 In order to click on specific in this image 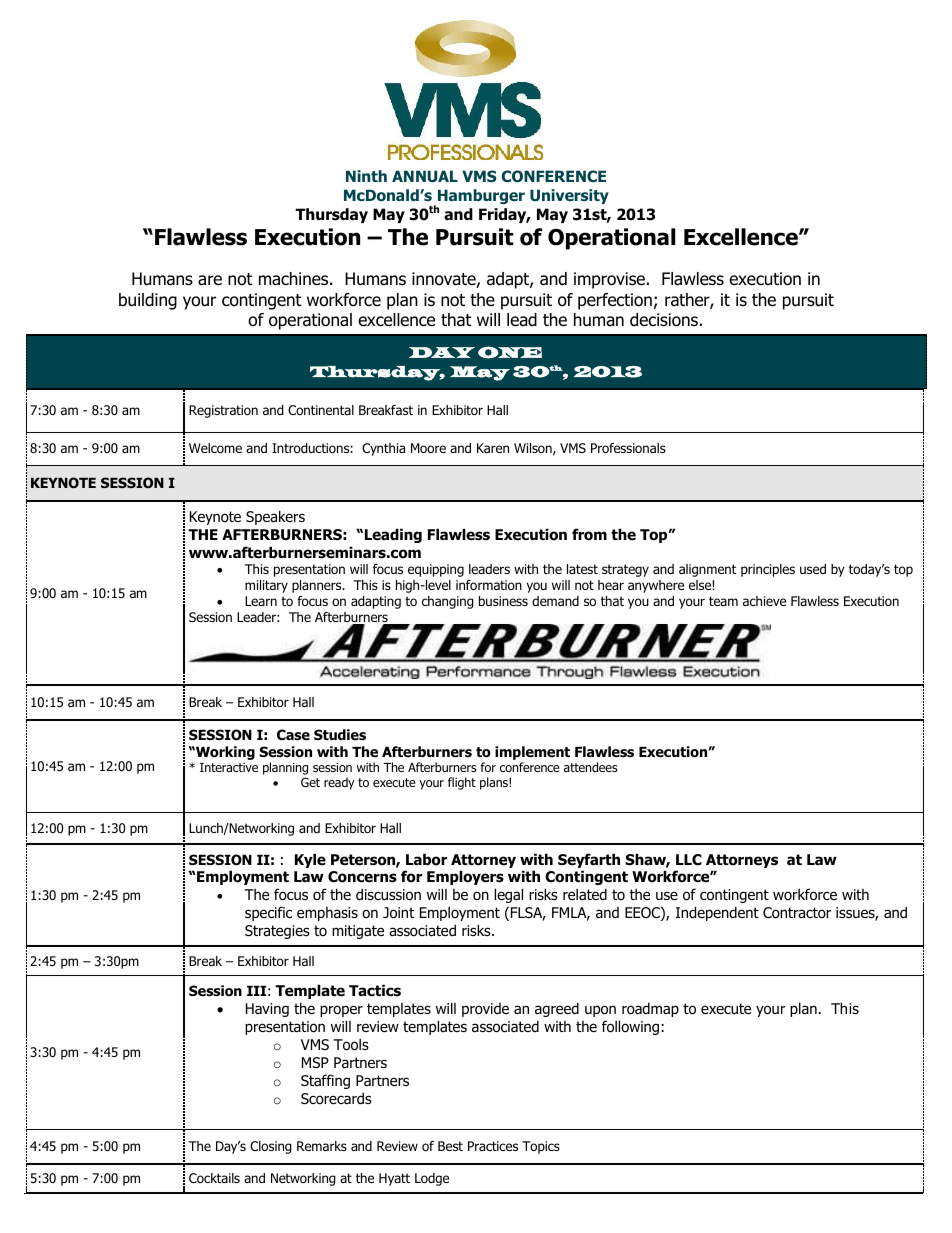, I will do `click(268, 913)`.
